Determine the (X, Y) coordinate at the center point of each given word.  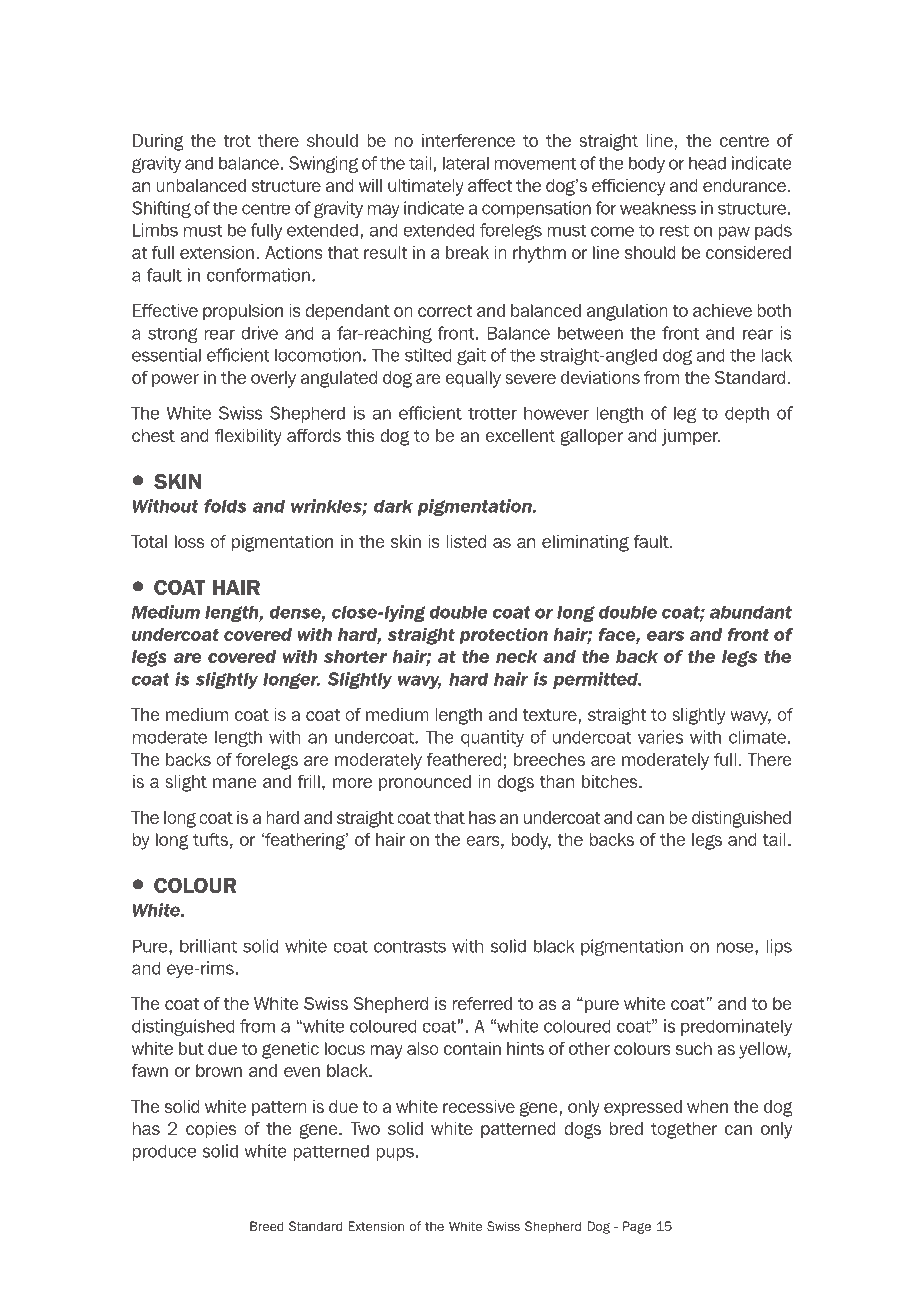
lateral (466, 163)
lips (779, 947)
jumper (690, 437)
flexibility (248, 437)
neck (517, 656)
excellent (520, 435)
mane (235, 783)
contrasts (410, 946)
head (707, 163)
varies (661, 737)
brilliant (208, 946)
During (158, 142)
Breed (267, 1226)
